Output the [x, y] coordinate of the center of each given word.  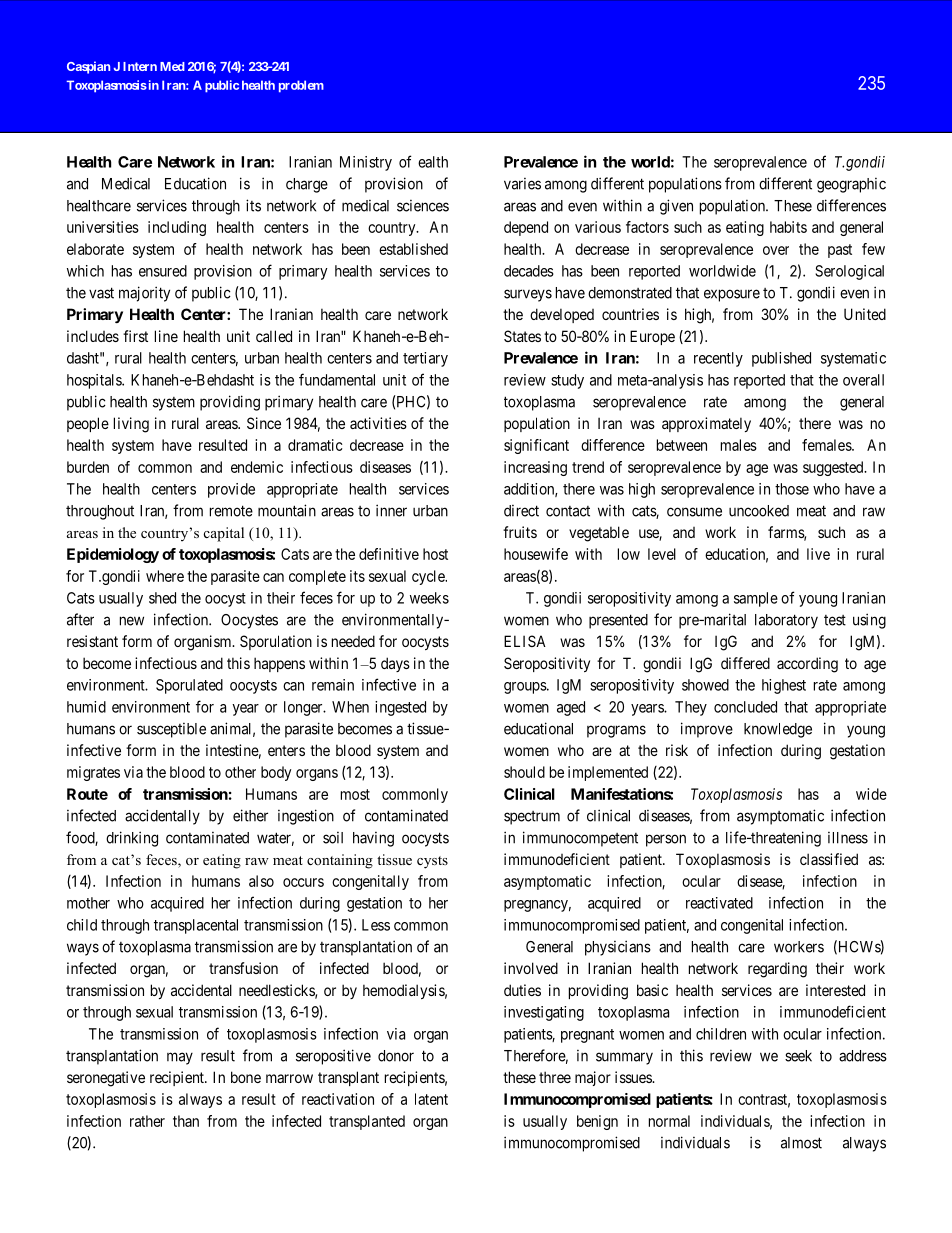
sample [756, 599]
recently [718, 359]
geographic [851, 185]
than [186, 1121]
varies [522, 184]
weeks [429, 598]
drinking [132, 839]
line [166, 336]
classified [829, 859]
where [165, 576]
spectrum [532, 818]
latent [431, 1099]
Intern [140, 66]
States [522, 336]
